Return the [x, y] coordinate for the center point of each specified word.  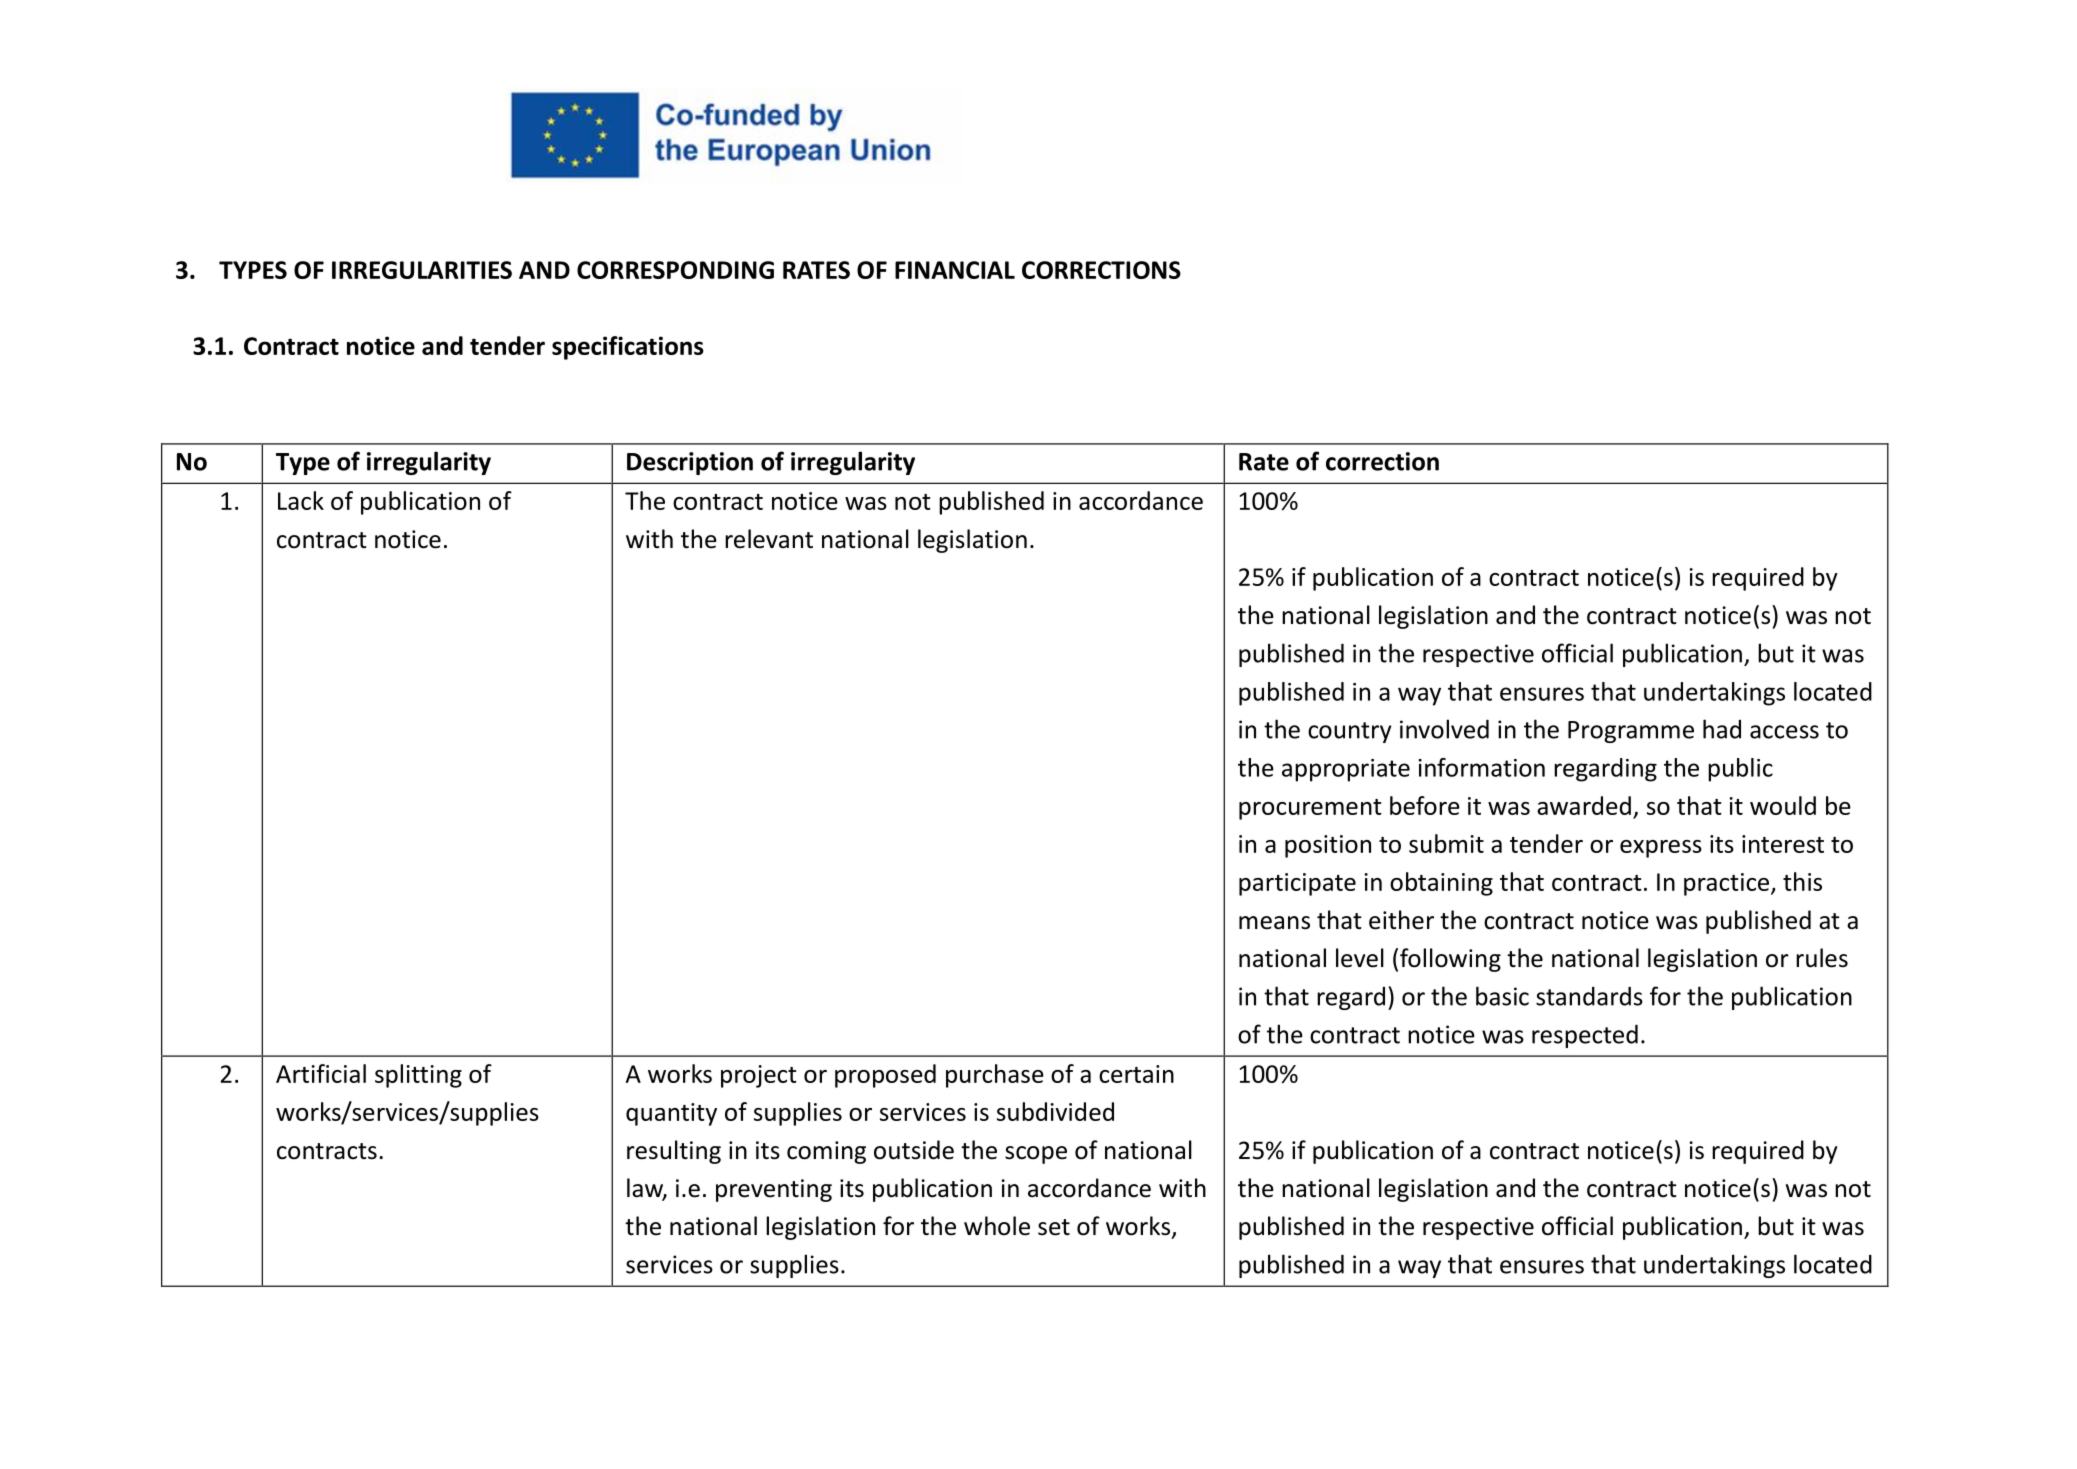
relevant [769, 539]
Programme [1631, 732]
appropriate [1346, 770]
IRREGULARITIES [422, 270]
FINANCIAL [955, 270]
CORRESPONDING [675, 270]
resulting [674, 1152]
